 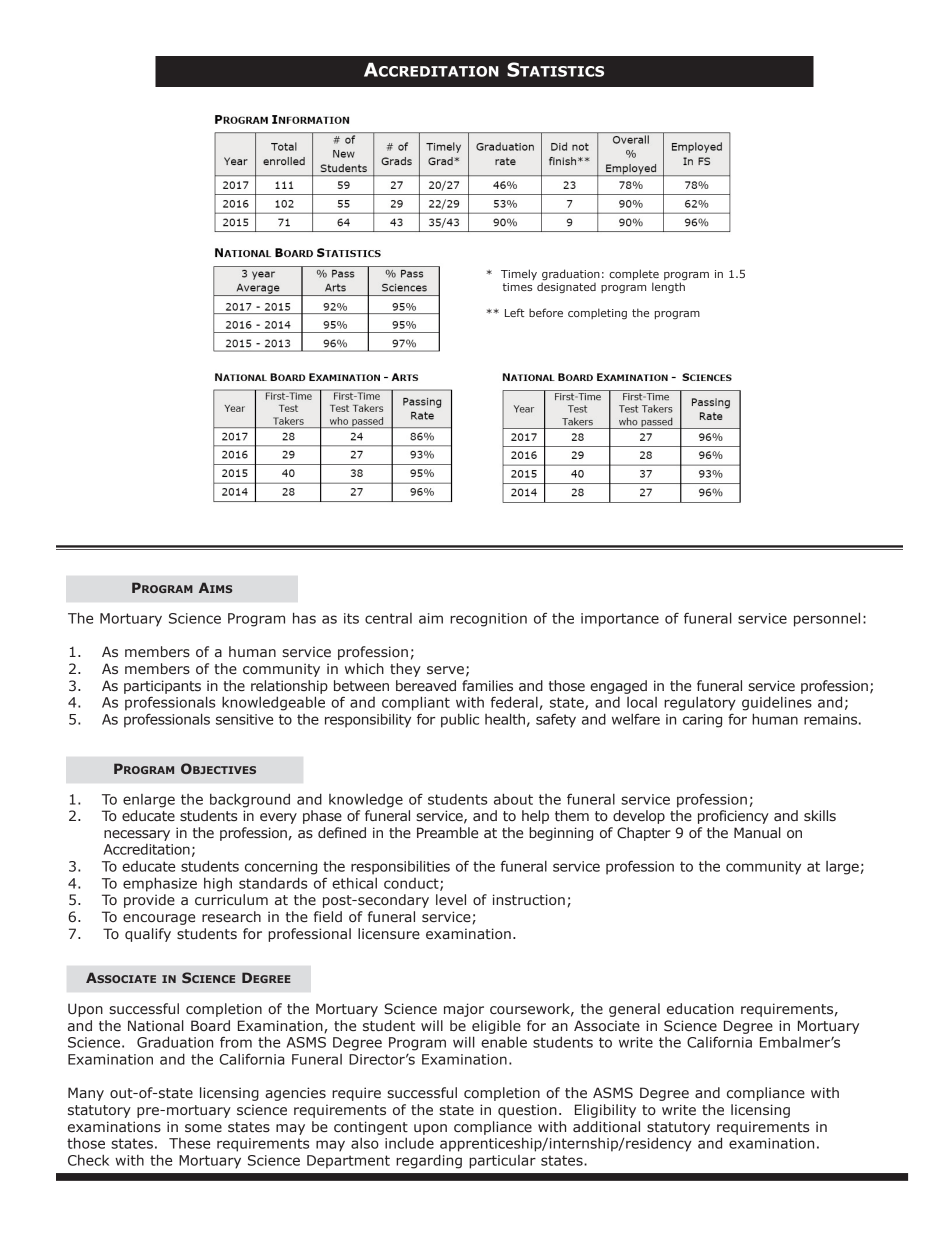 I want to click on participants, so click(x=162, y=687).
